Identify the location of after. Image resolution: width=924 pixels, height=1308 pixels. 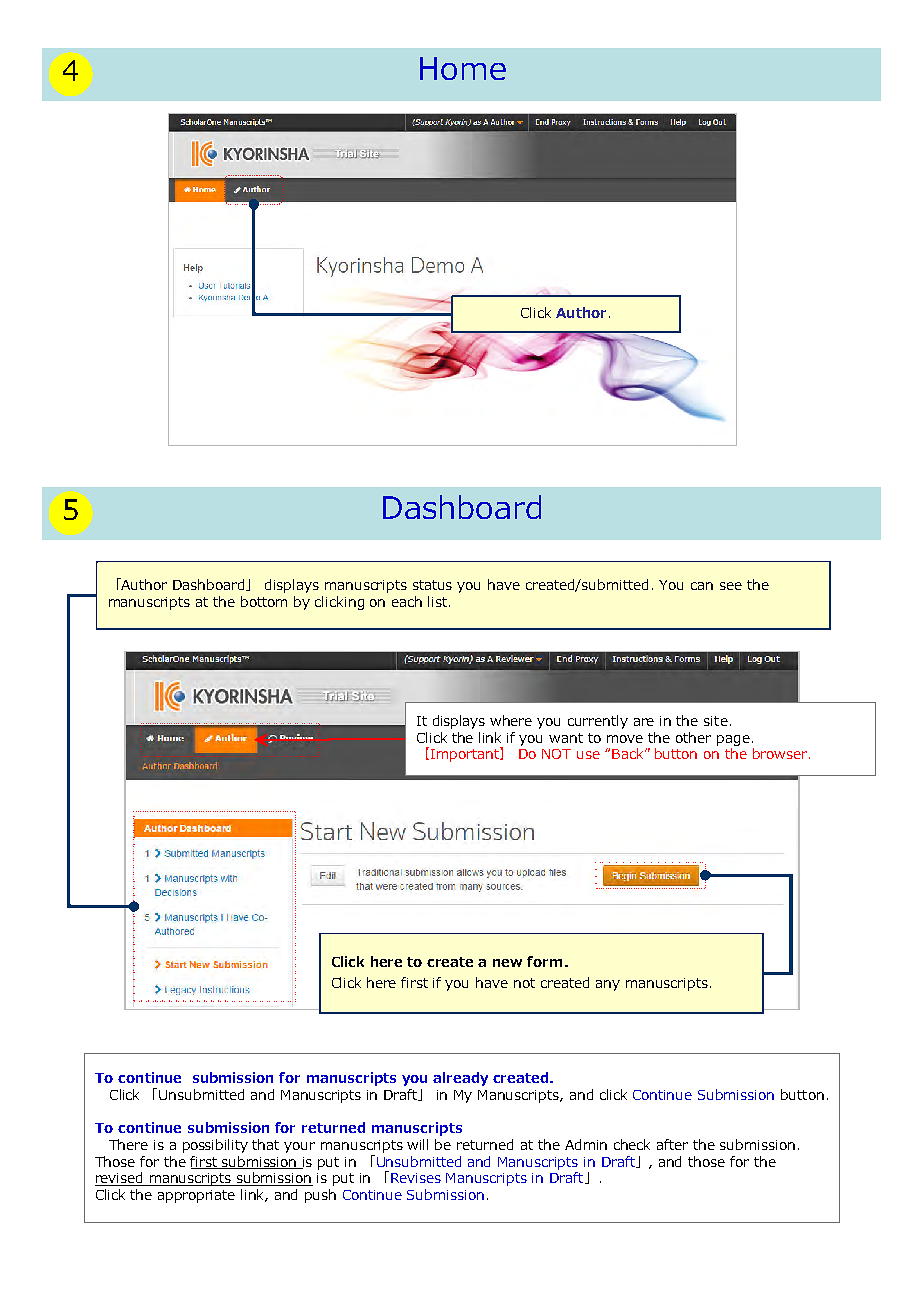
(672, 1144).
